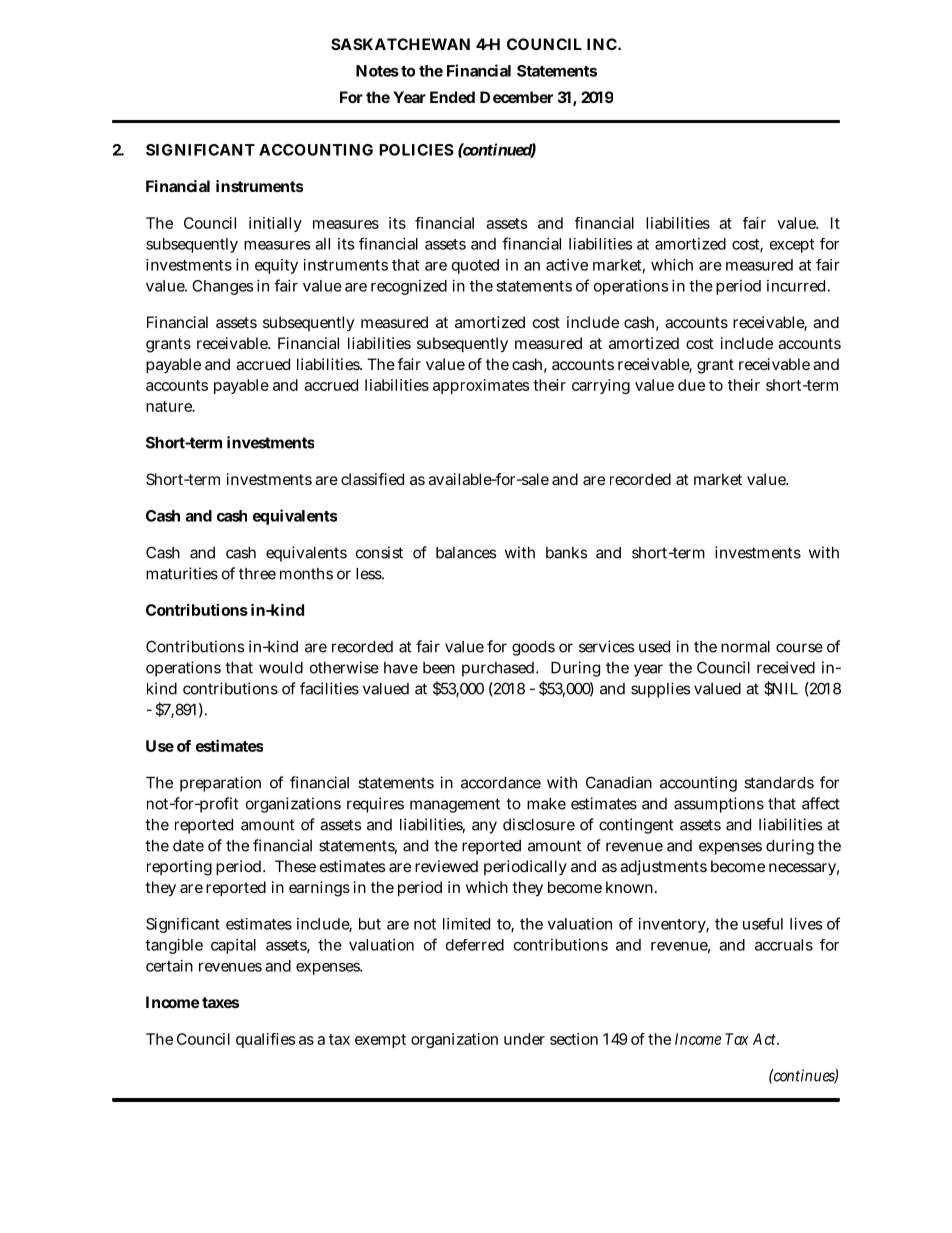  Describe the element at coordinates (792, 246) in the image. I see `except` at that location.
